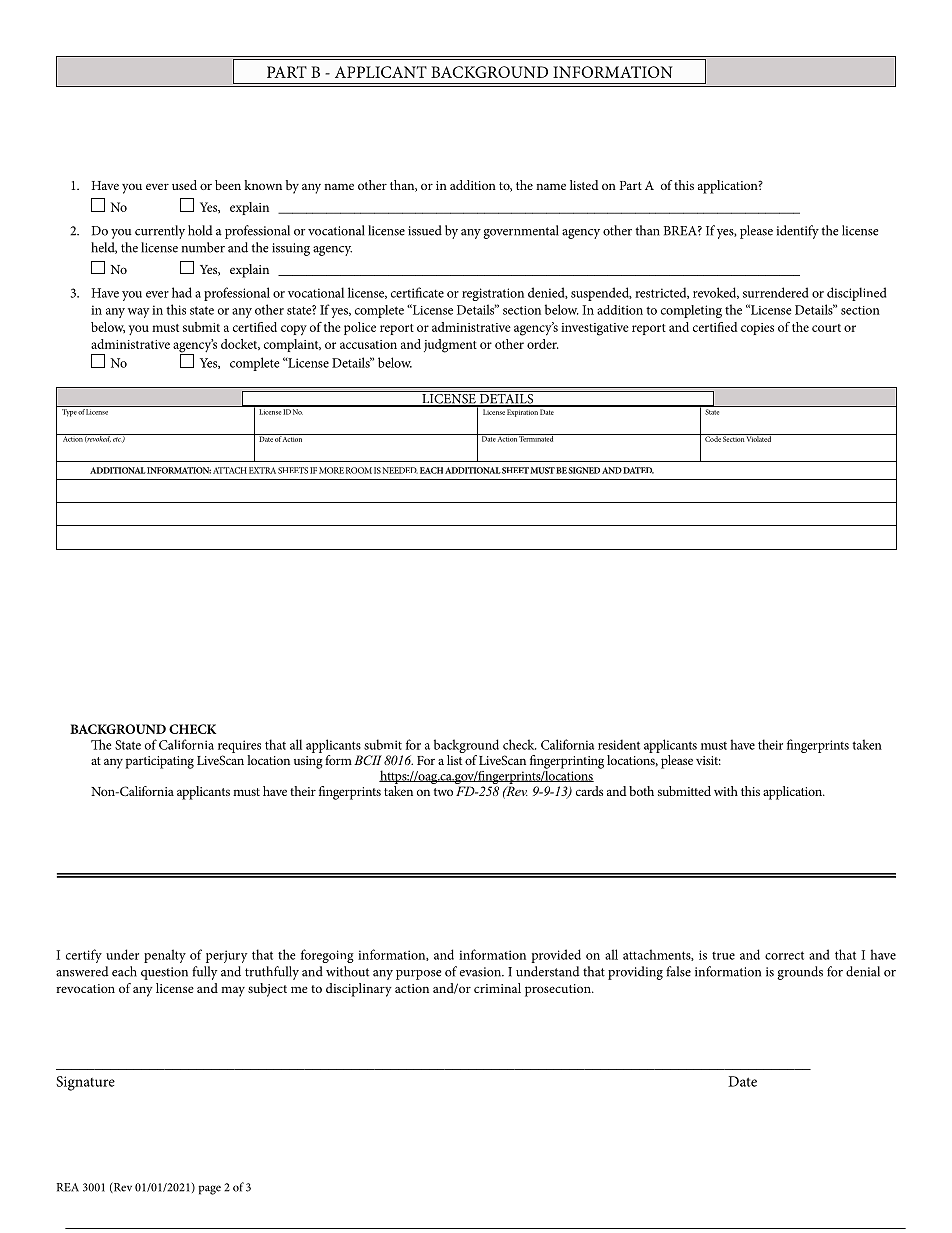 Image resolution: width=952 pixels, height=1233 pixels. Describe the element at coordinates (425, 230) in the page. I see `issued` at that location.
